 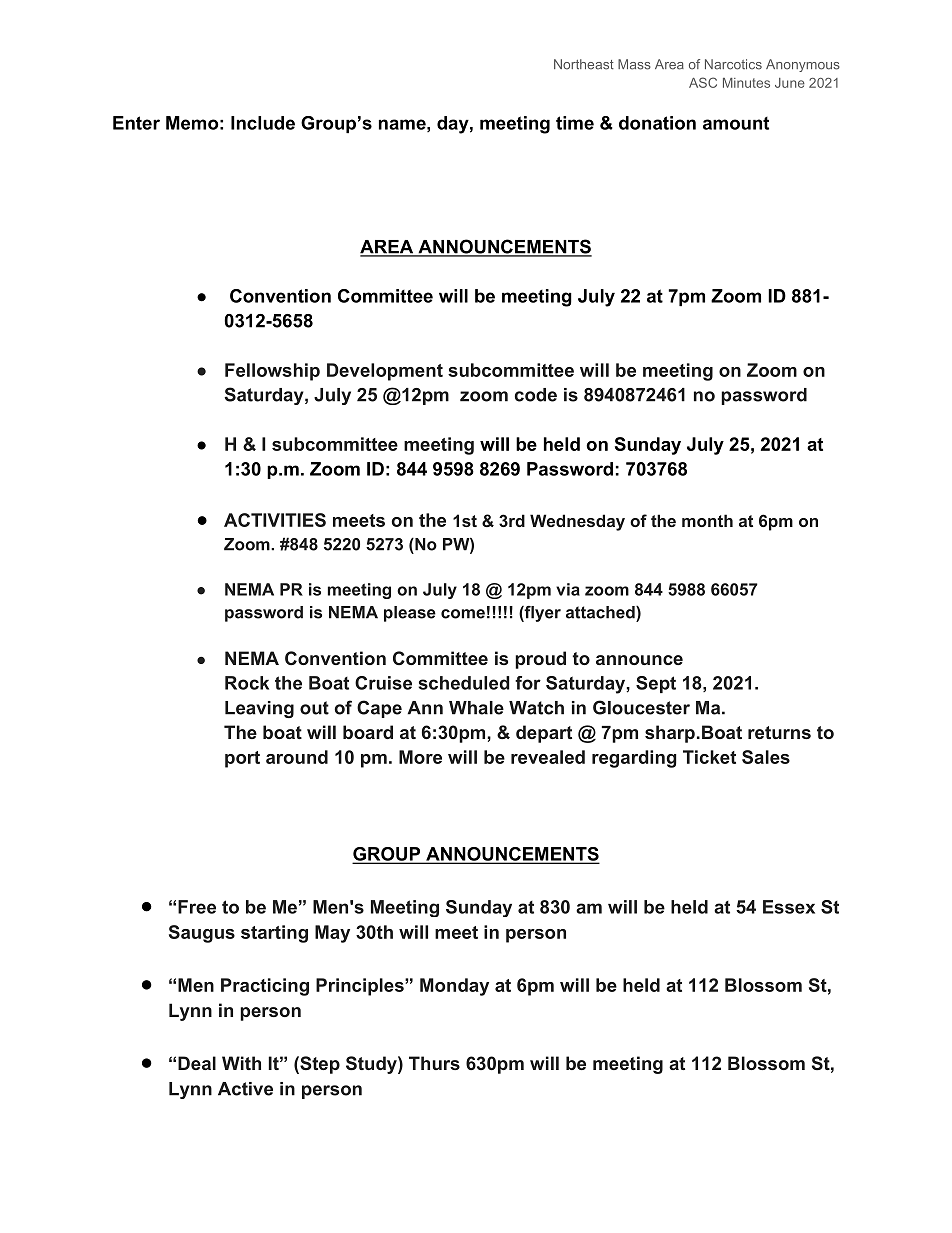 What do you see at coordinates (703, 82) in the screenshot?
I see `ASC` at bounding box center [703, 82].
